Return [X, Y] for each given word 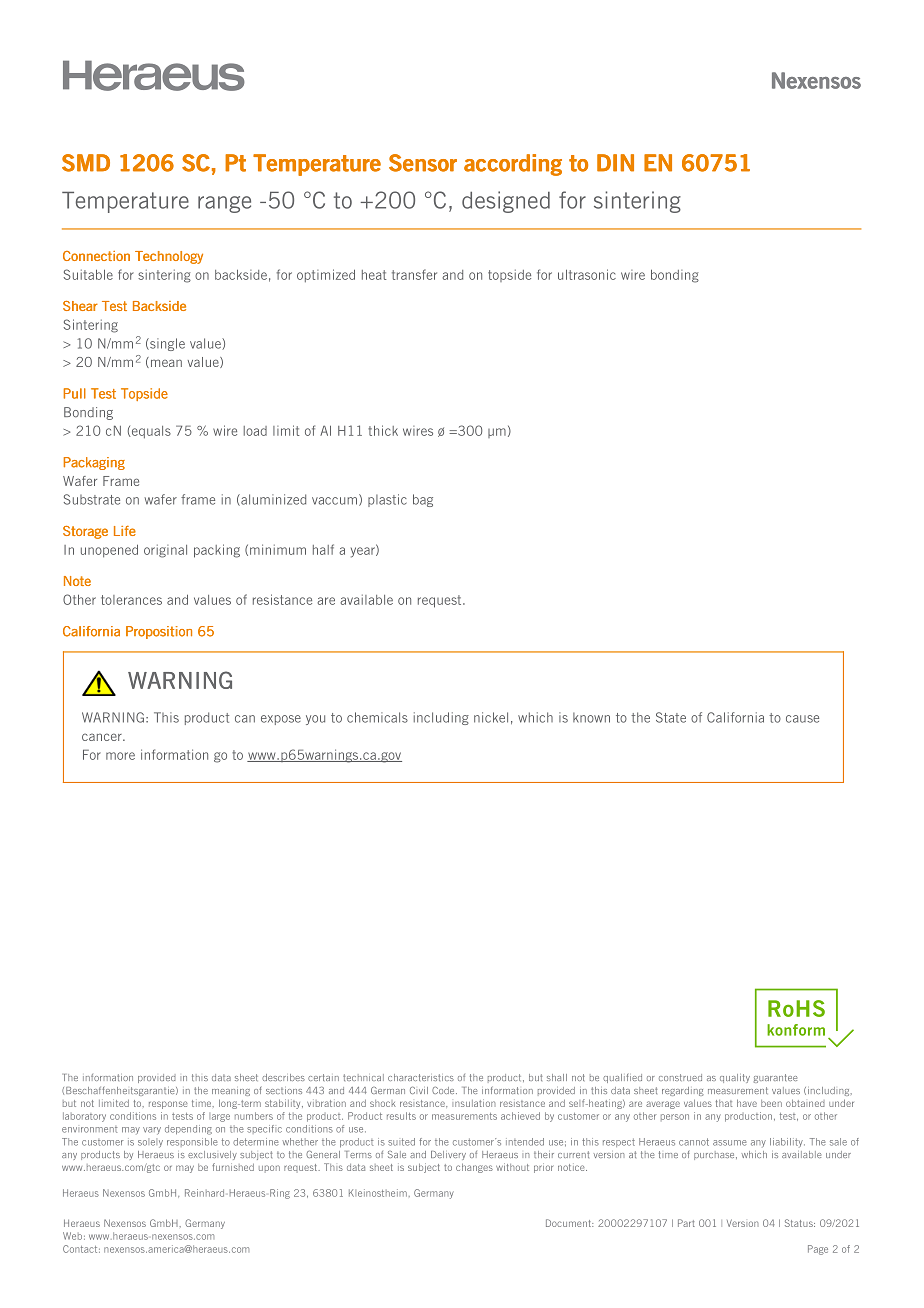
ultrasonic [587, 274]
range [224, 204]
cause [802, 719]
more [120, 756]
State [671, 717]
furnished [233, 1167]
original [165, 551]
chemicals [377, 717]
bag [423, 500]
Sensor [423, 163]
